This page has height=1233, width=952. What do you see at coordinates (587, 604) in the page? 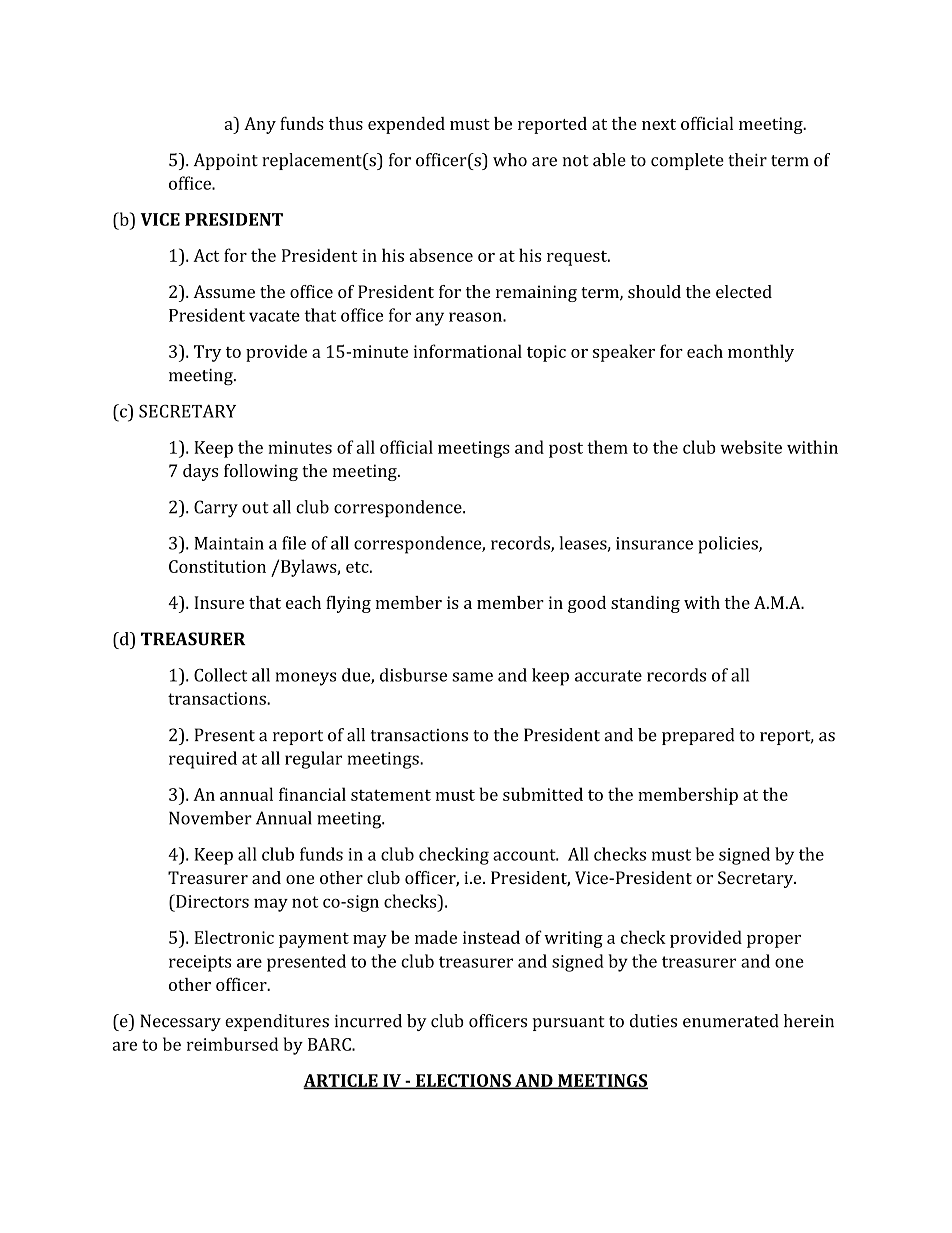
I see `good` at bounding box center [587, 604].
